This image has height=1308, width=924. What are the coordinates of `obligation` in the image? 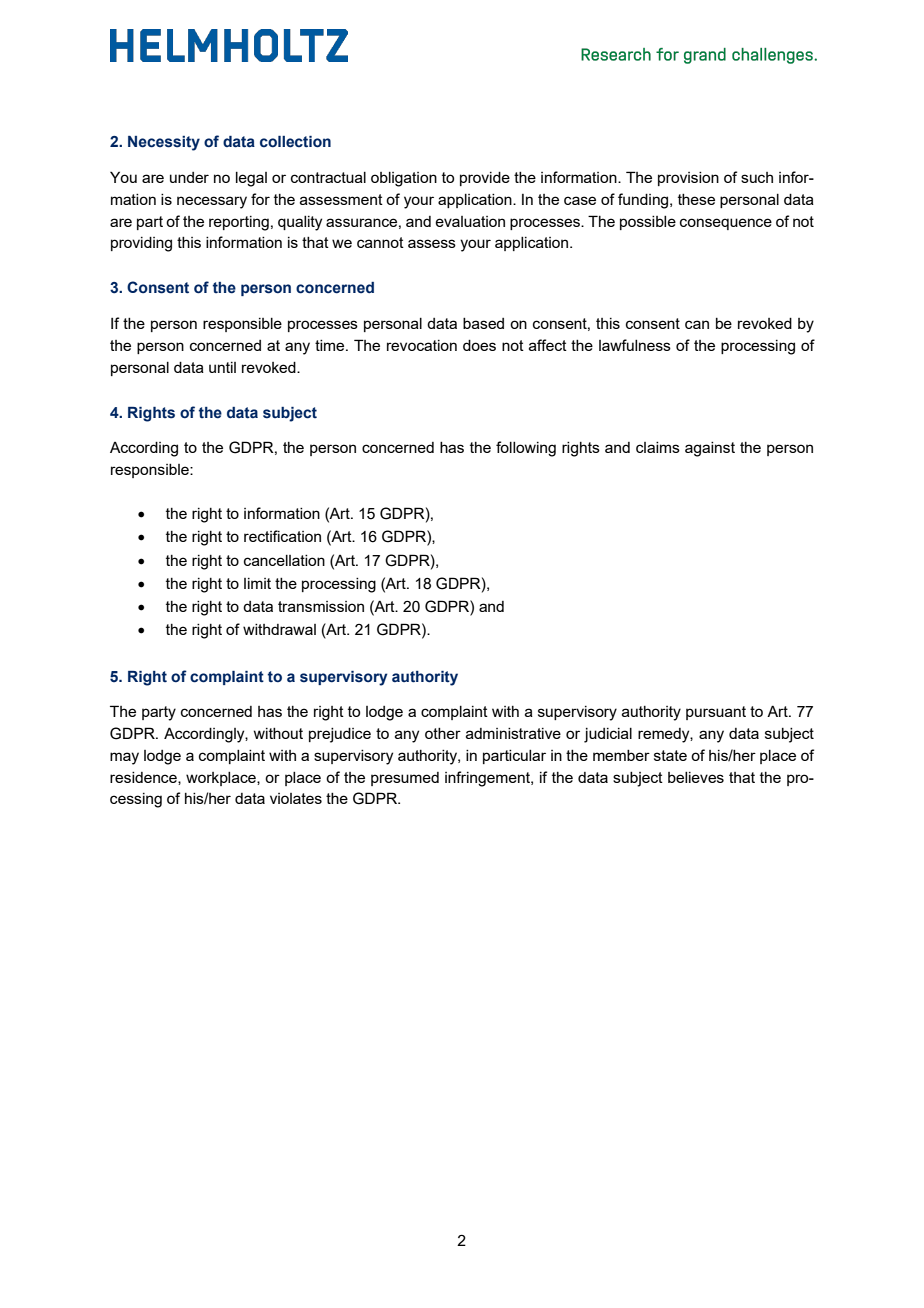 It's located at (404, 179).
